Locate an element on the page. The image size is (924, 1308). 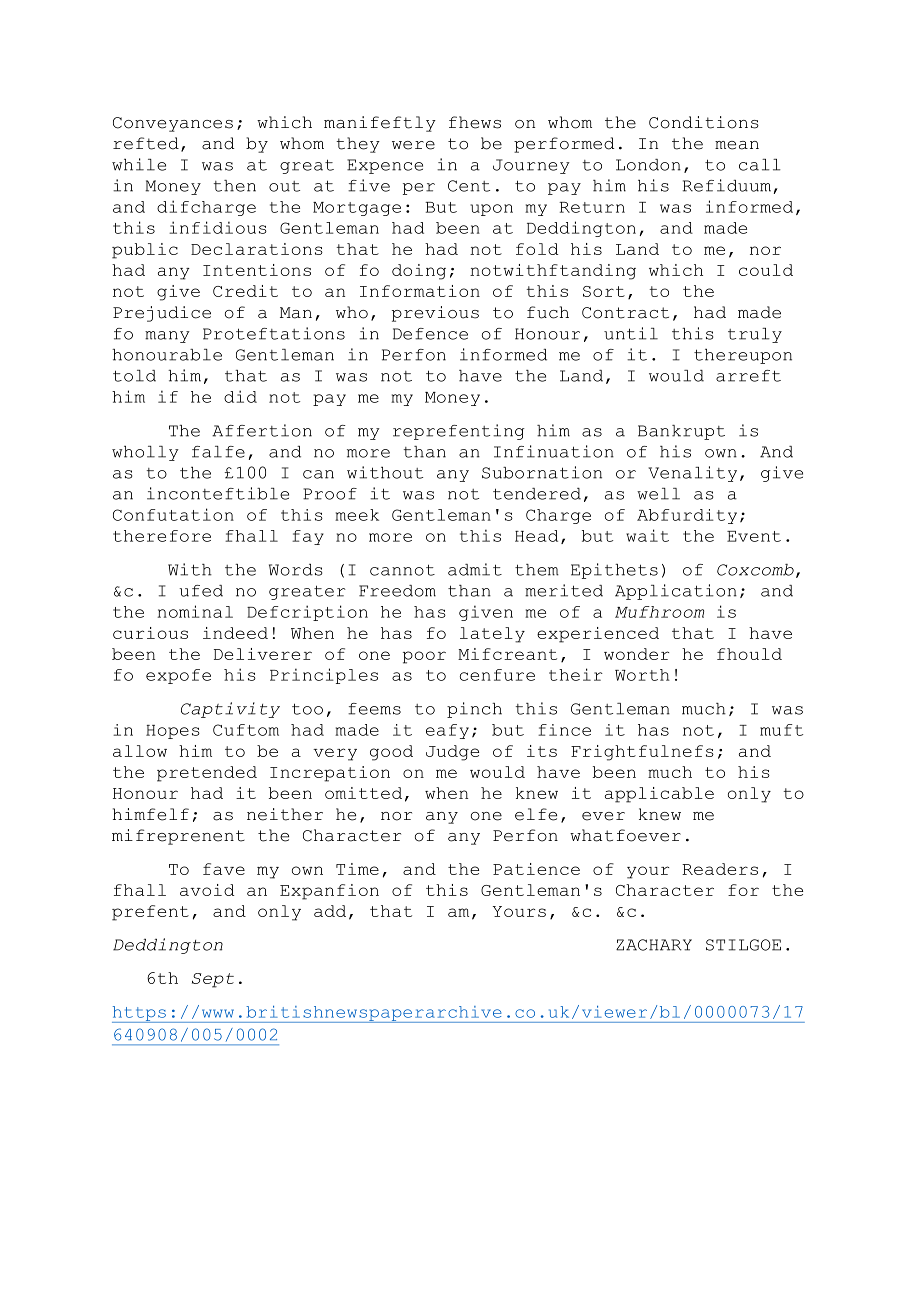
Bankrupt is located at coordinates (681, 432).
